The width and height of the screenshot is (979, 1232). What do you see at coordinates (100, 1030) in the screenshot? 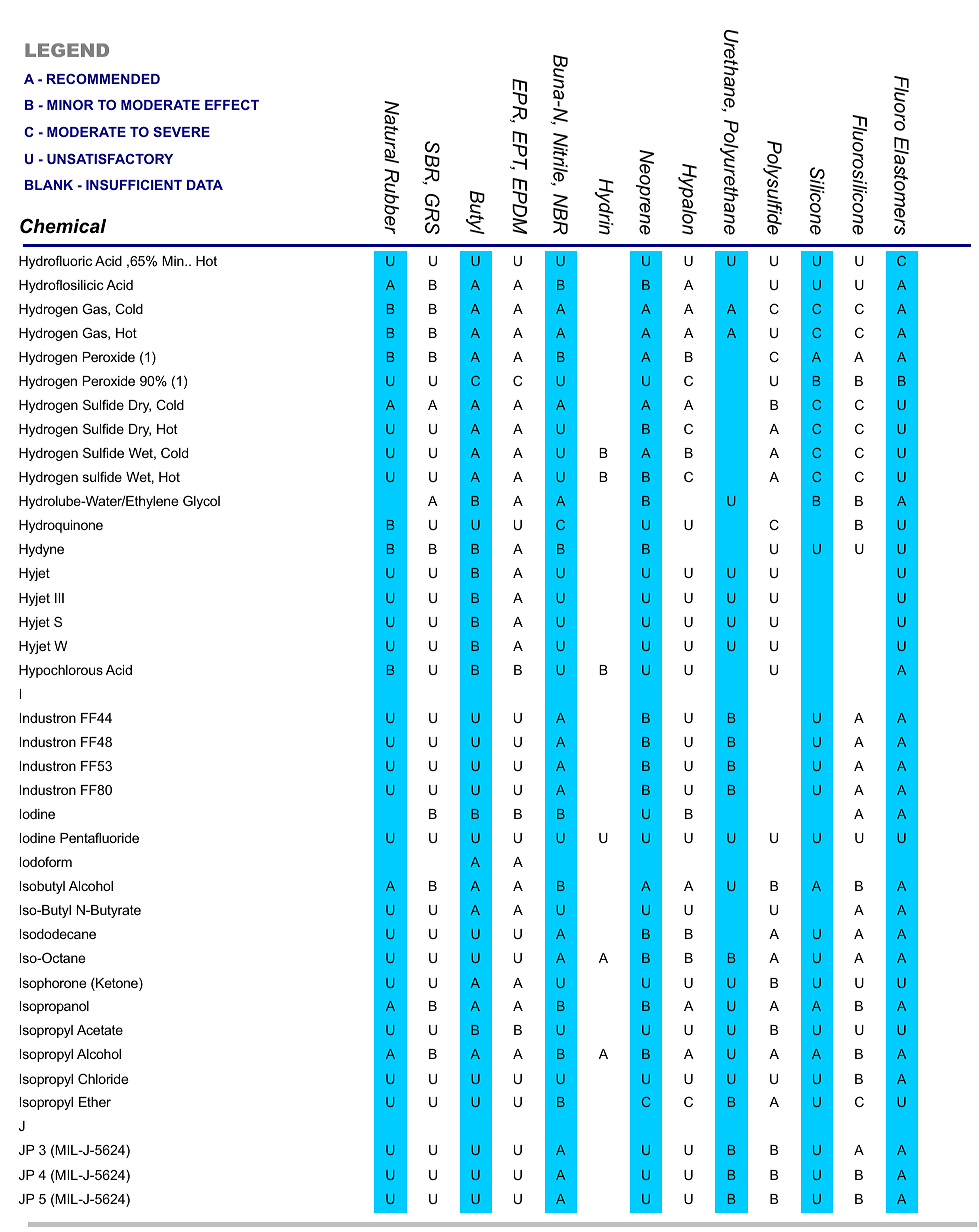
I see `Acetate` at bounding box center [100, 1030].
